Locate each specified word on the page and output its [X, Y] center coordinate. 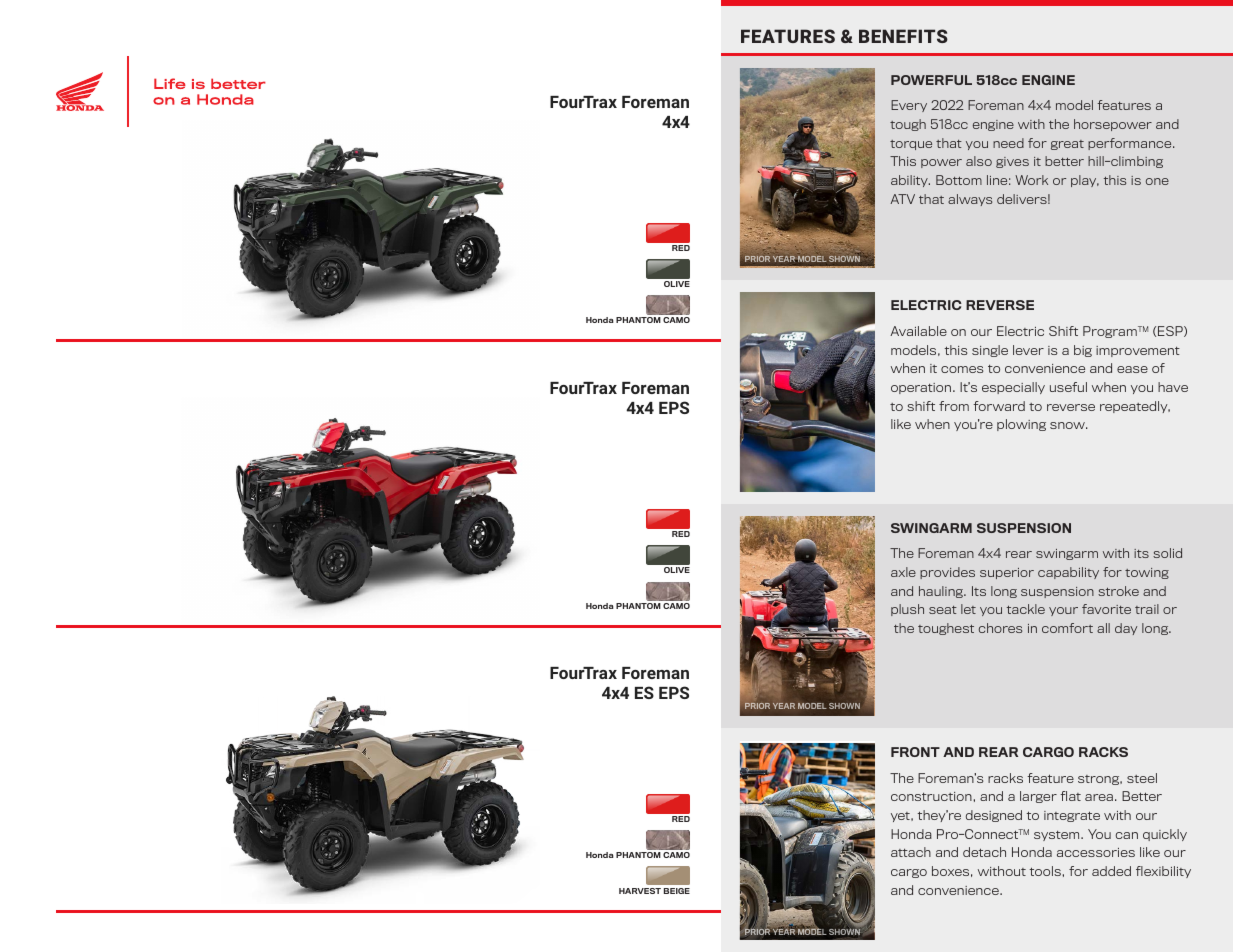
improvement [1138, 351]
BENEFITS [903, 36]
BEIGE [677, 891]
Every [909, 106]
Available [918, 331]
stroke [1118, 591]
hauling [942, 592]
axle [903, 572]
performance [1131, 144]
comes [962, 369]
